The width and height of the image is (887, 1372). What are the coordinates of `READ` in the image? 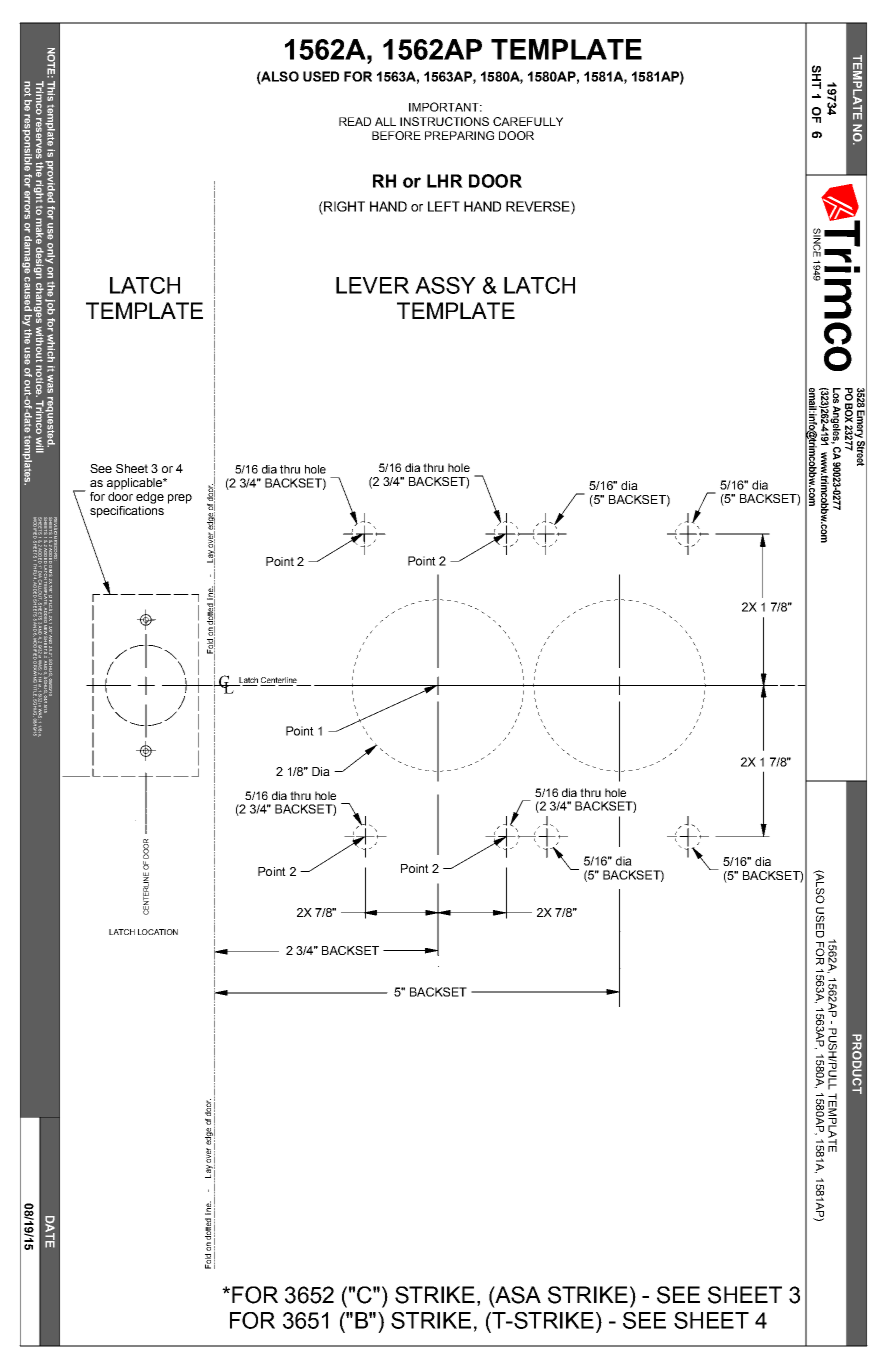 It's located at (355, 121).
